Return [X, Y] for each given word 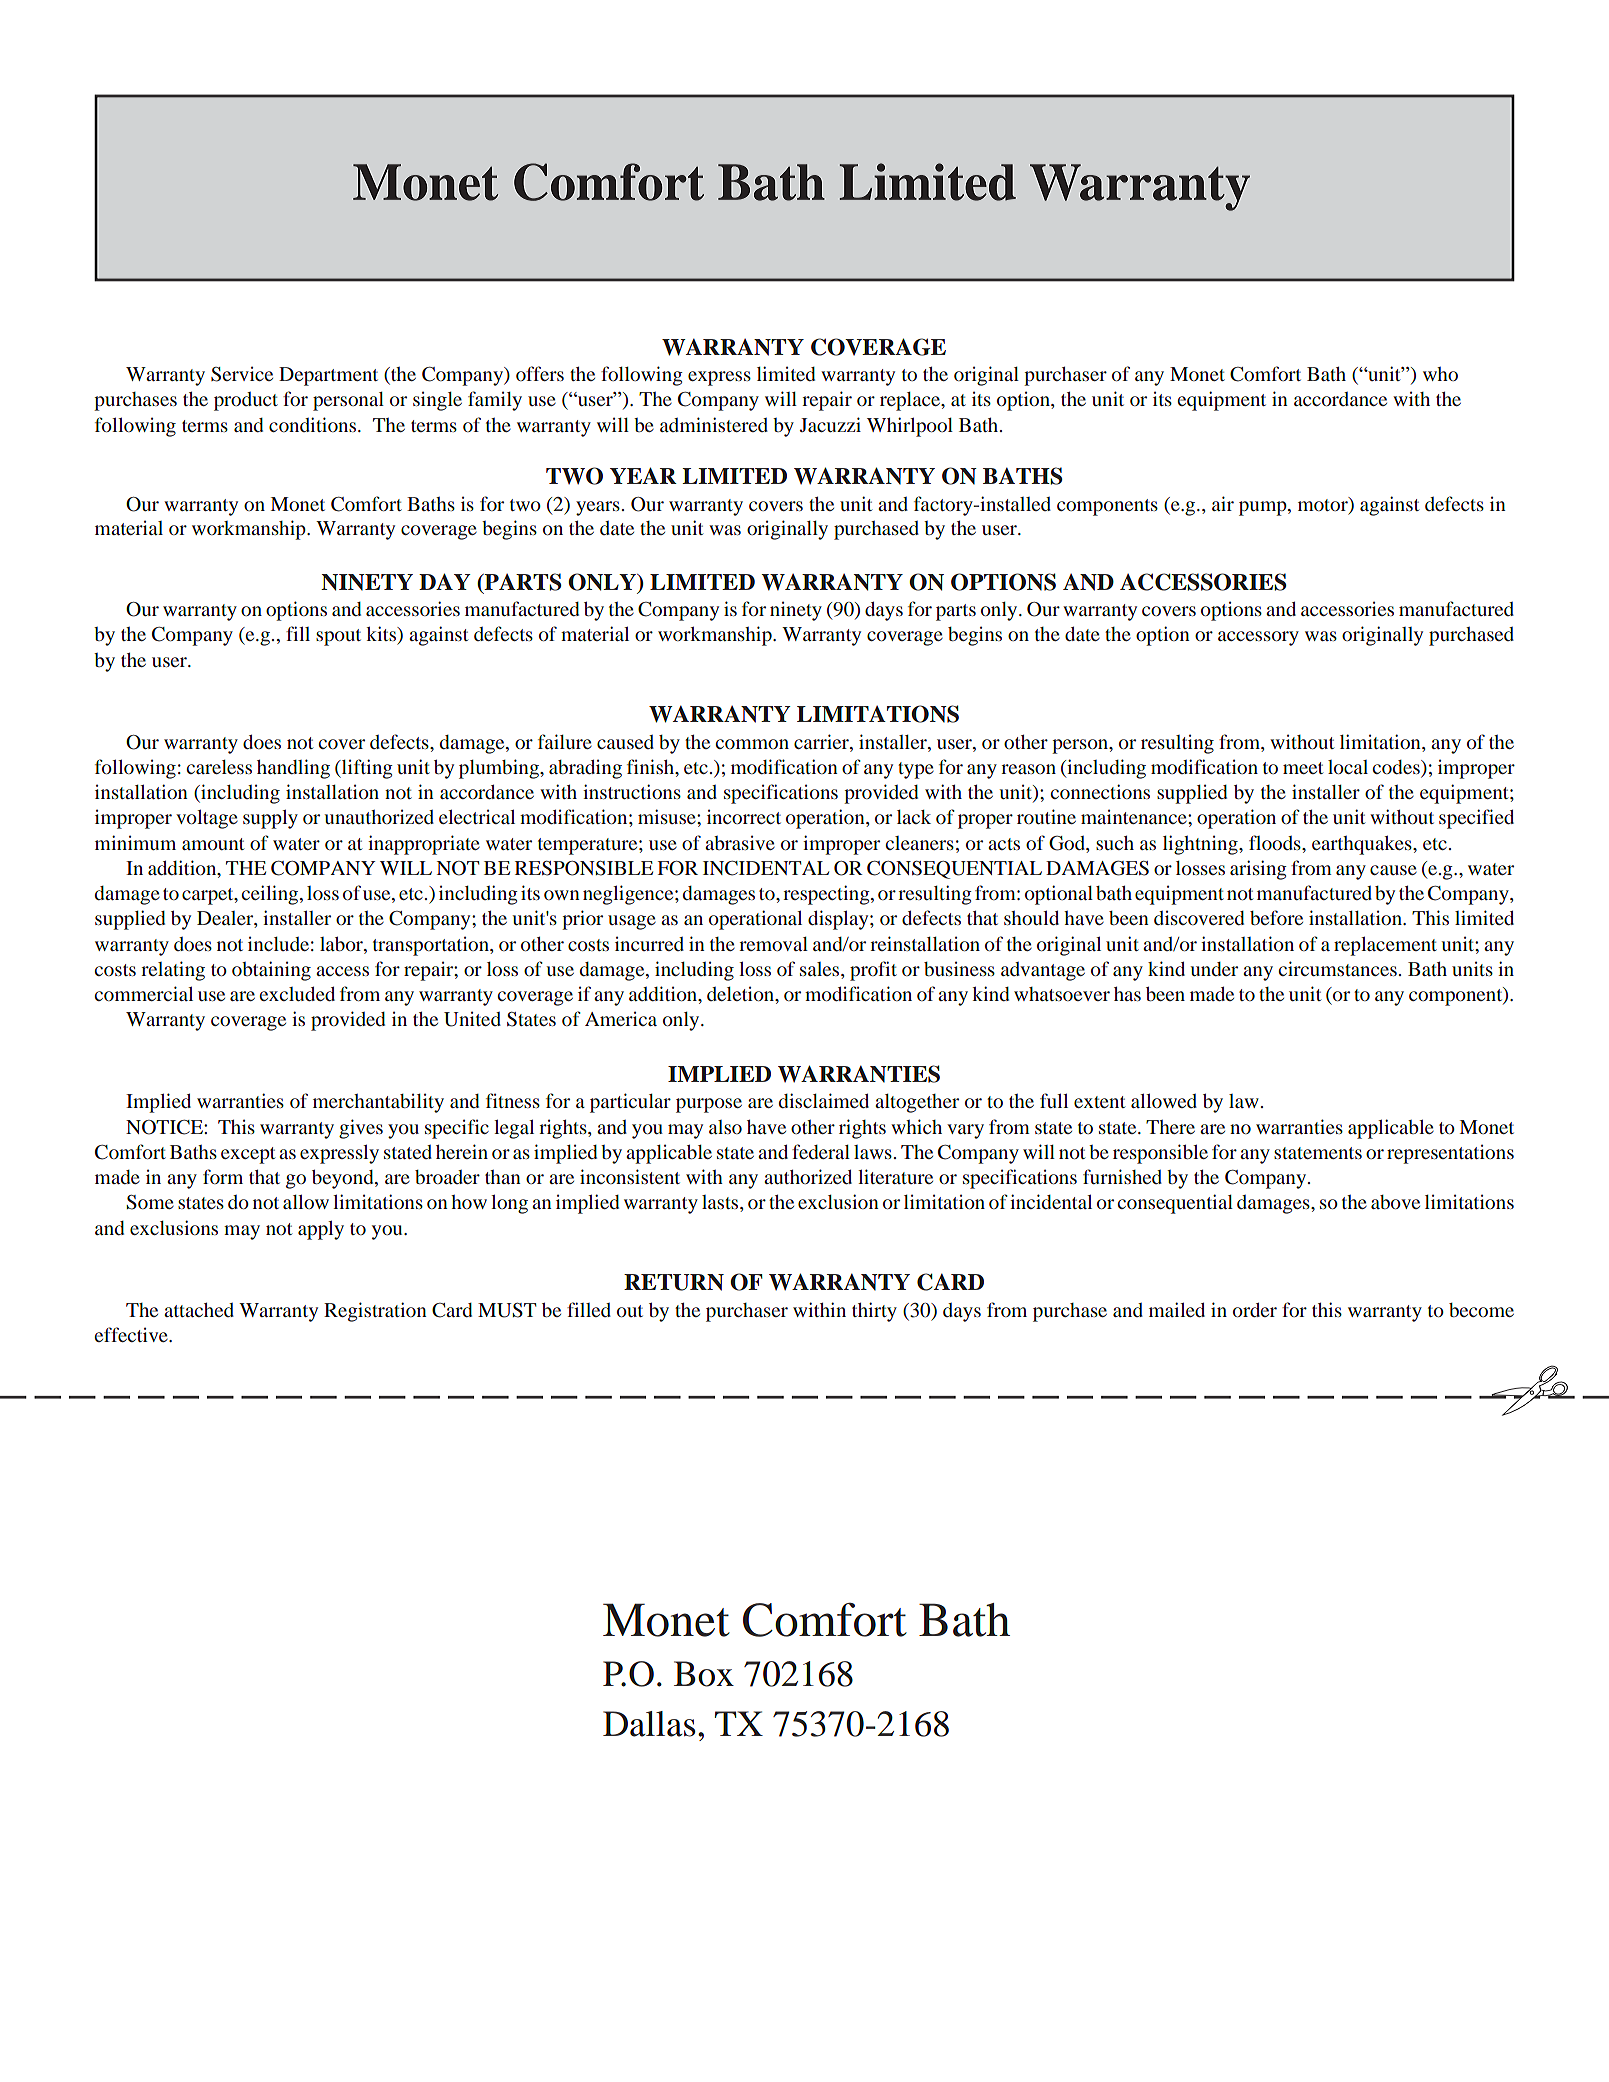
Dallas [649, 1724]
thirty [874, 1312]
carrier [822, 741]
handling [293, 769]
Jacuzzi [830, 424]
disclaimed [824, 1100]
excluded [297, 994]
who [1440, 374]
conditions [314, 424]
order [1255, 1310]
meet [1303, 768]
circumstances [1337, 968]
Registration [375, 1312]
